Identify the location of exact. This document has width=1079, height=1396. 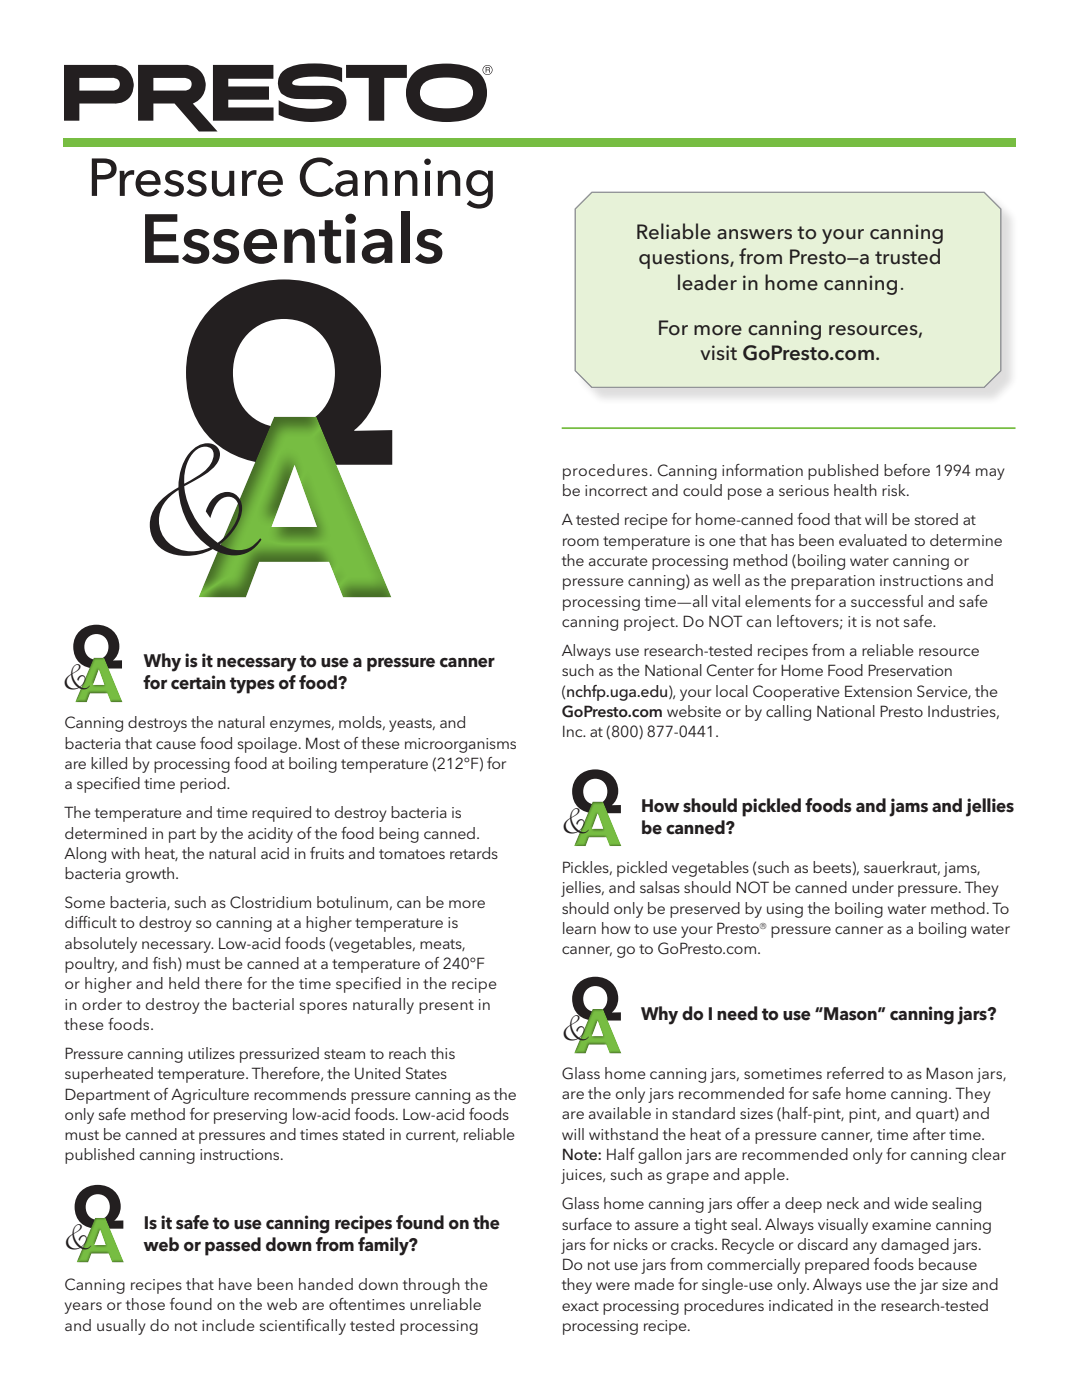
(580, 1306).
